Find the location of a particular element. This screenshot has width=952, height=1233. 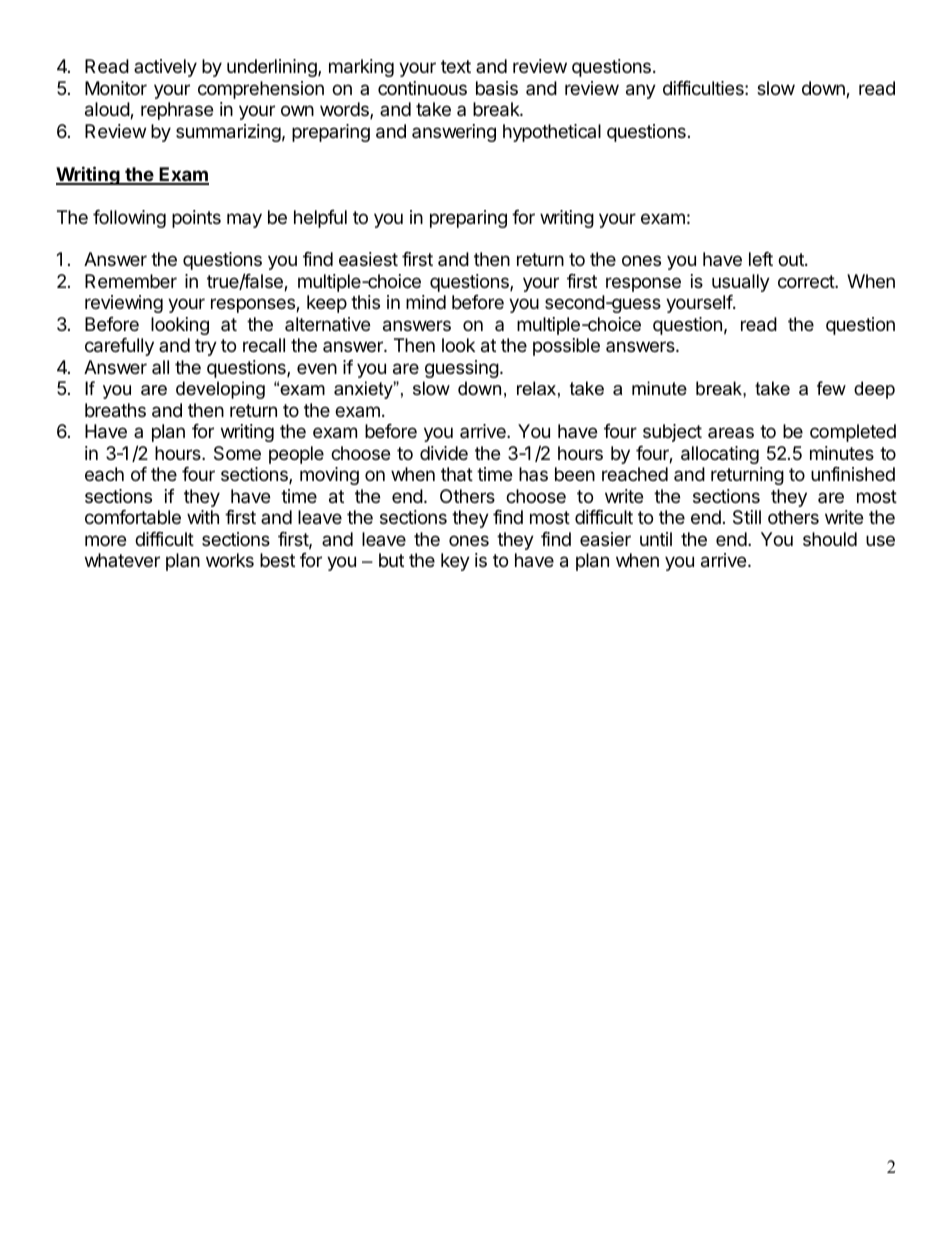

developing is located at coordinates (220, 390).
